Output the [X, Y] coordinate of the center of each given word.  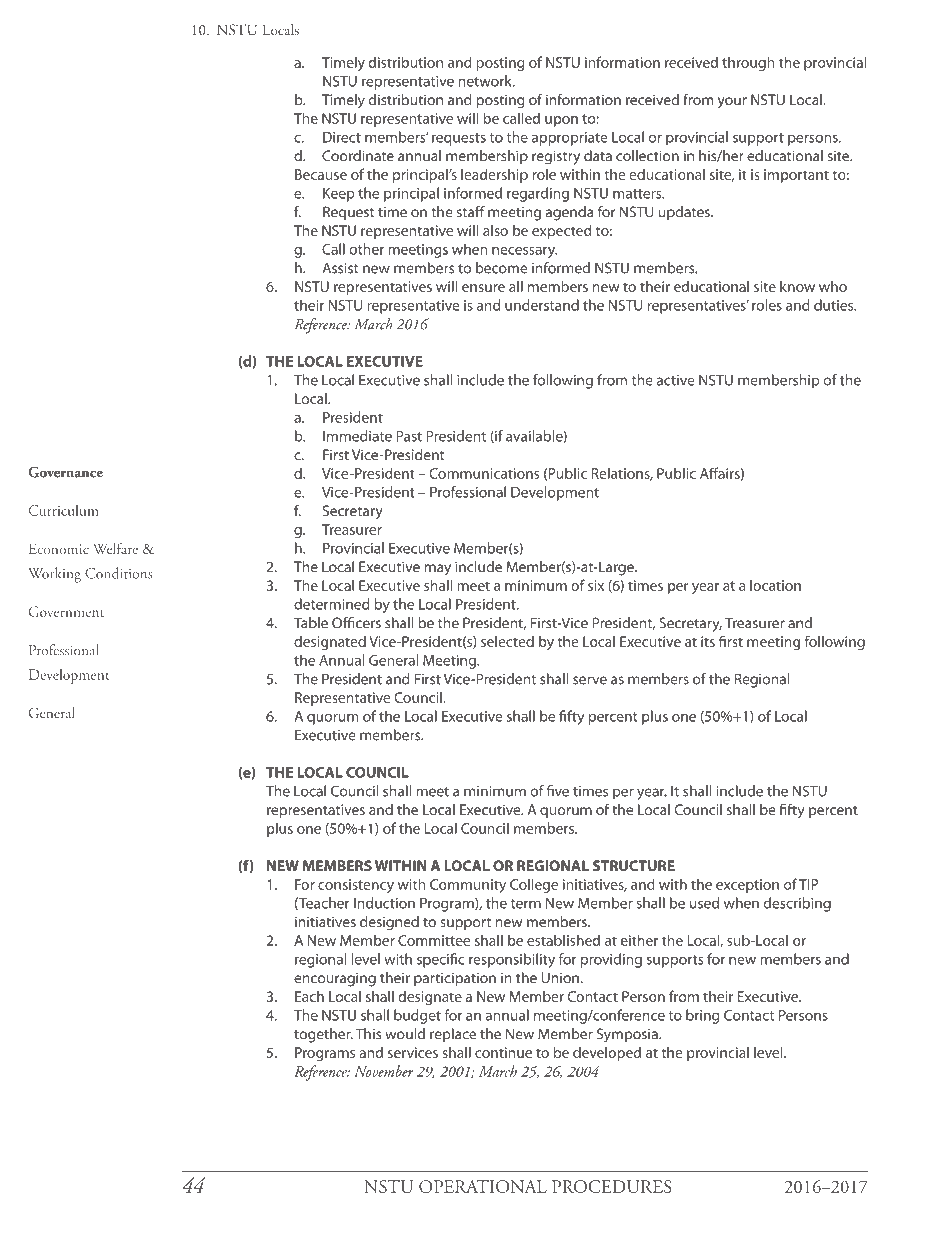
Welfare [115, 548]
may [437, 570]
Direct [342, 137]
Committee [434, 940]
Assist [340, 268]
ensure [483, 288]
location [775, 585]
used [704, 903]
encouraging [335, 979]
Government [66, 611]
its [708, 641]
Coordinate [358, 156]
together [323, 1035]
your [732, 103]
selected [507, 641]
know [797, 286]
